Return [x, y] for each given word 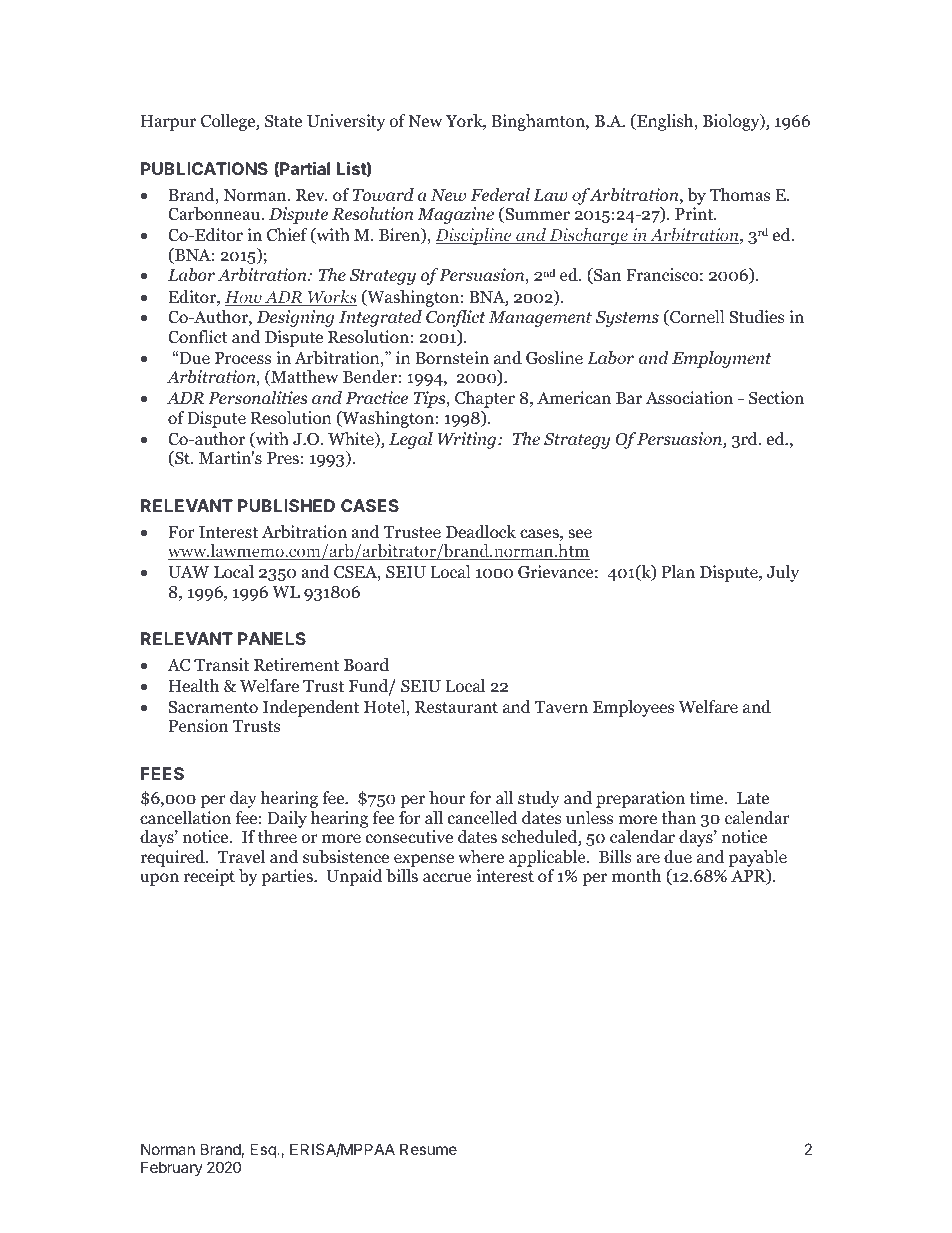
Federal [500, 195]
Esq [264, 1150]
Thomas [740, 195]
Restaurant [456, 707]
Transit [221, 664]
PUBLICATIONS [204, 168]
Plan [678, 571]
